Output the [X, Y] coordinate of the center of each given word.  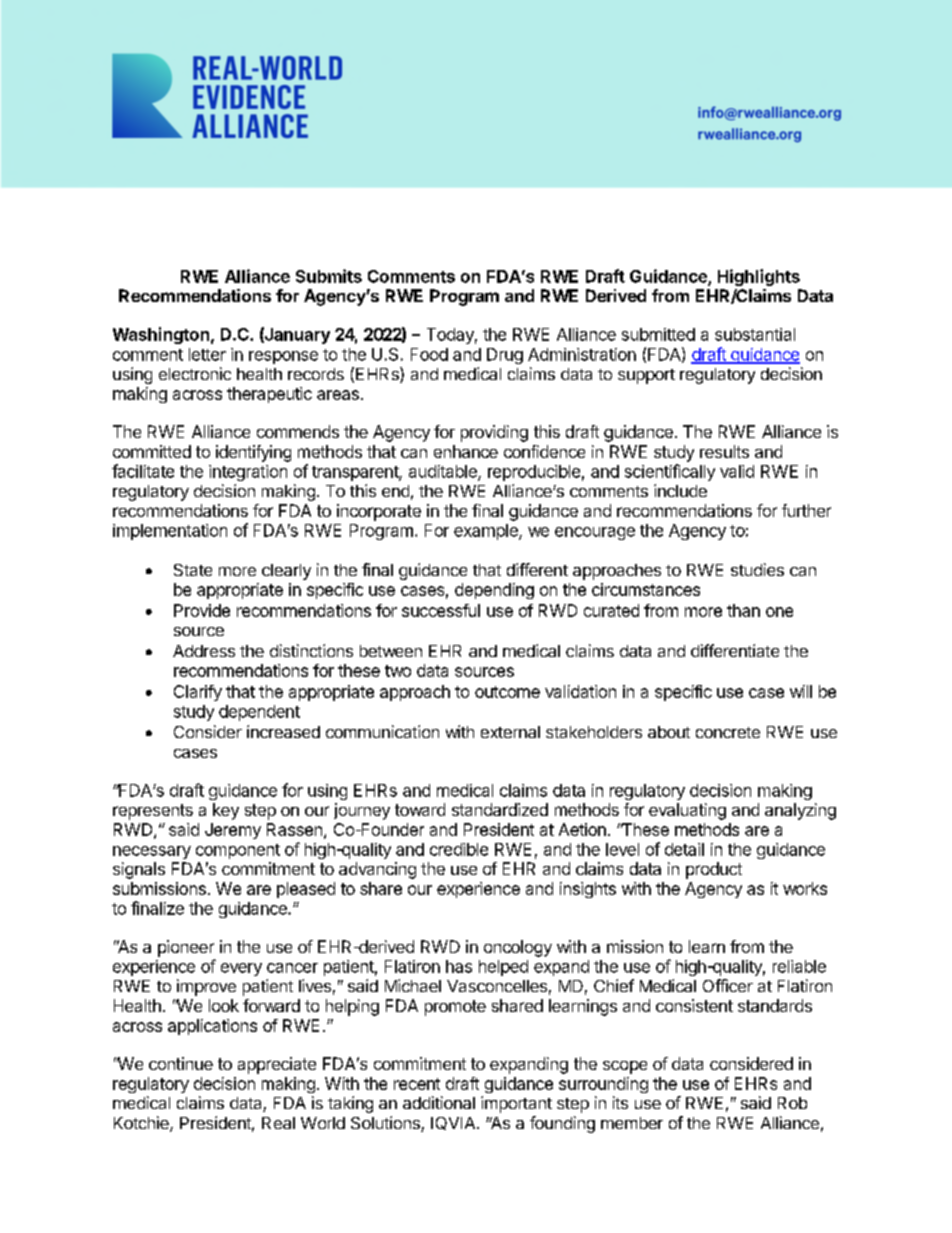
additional [439, 1102]
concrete [728, 732]
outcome [507, 692]
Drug [505, 356]
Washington [161, 335]
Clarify [198, 693]
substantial [755, 334]
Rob [792, 1103]
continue [181, 1063]
